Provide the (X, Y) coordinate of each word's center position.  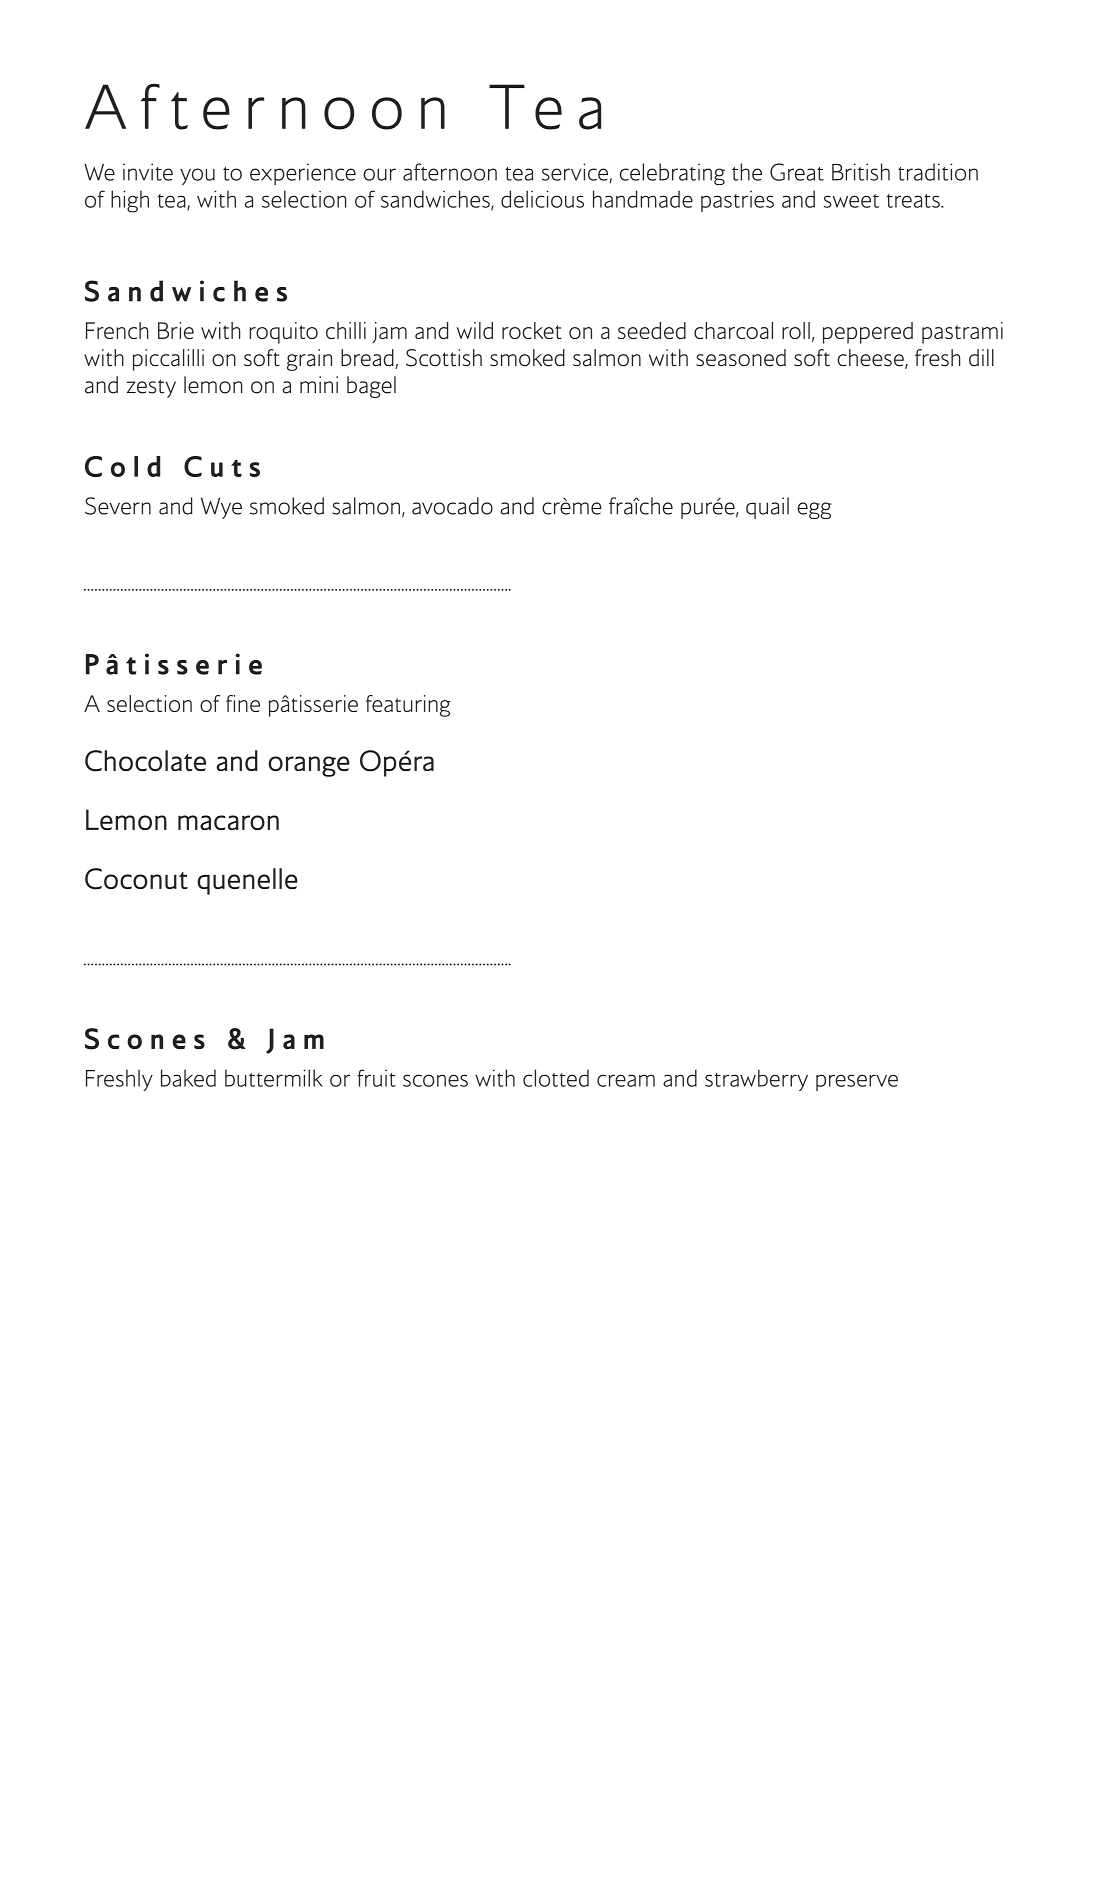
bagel (371, 387)
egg (814, 510)
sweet (851, 201)
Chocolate (145, 761)
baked (188, 1078)
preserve (857, 1082)
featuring (408, 706)
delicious (542, 199)
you (197, 176)
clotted (556, 1078)
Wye (221, 508)
